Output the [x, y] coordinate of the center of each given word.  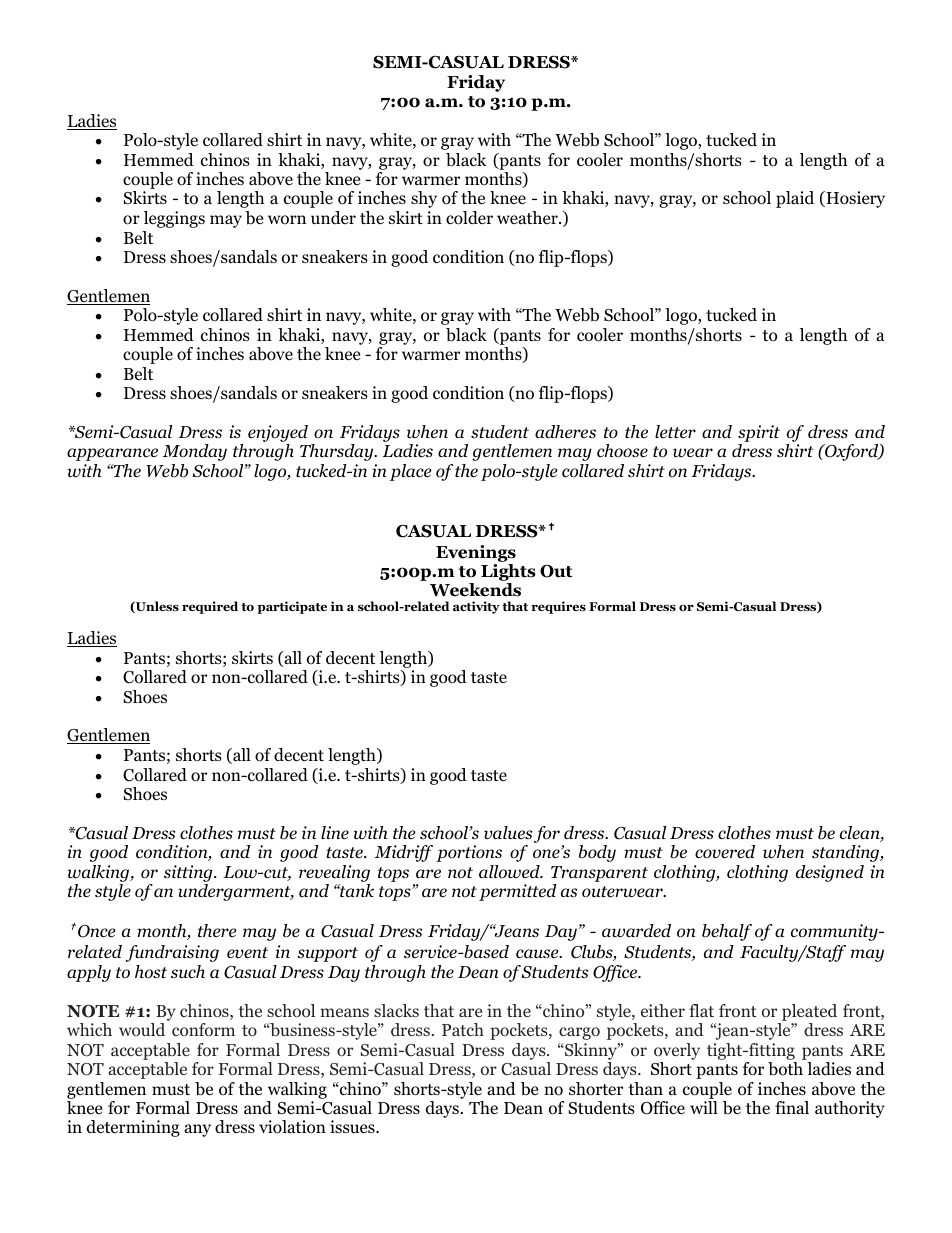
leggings [174, 219]
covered [725, 852]
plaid [795, 199]
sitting [189, 875]
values [508, 833]
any [197, 1130]
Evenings [476, 553]
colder [469, 218]
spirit [759, 435]
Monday [195, 452]
